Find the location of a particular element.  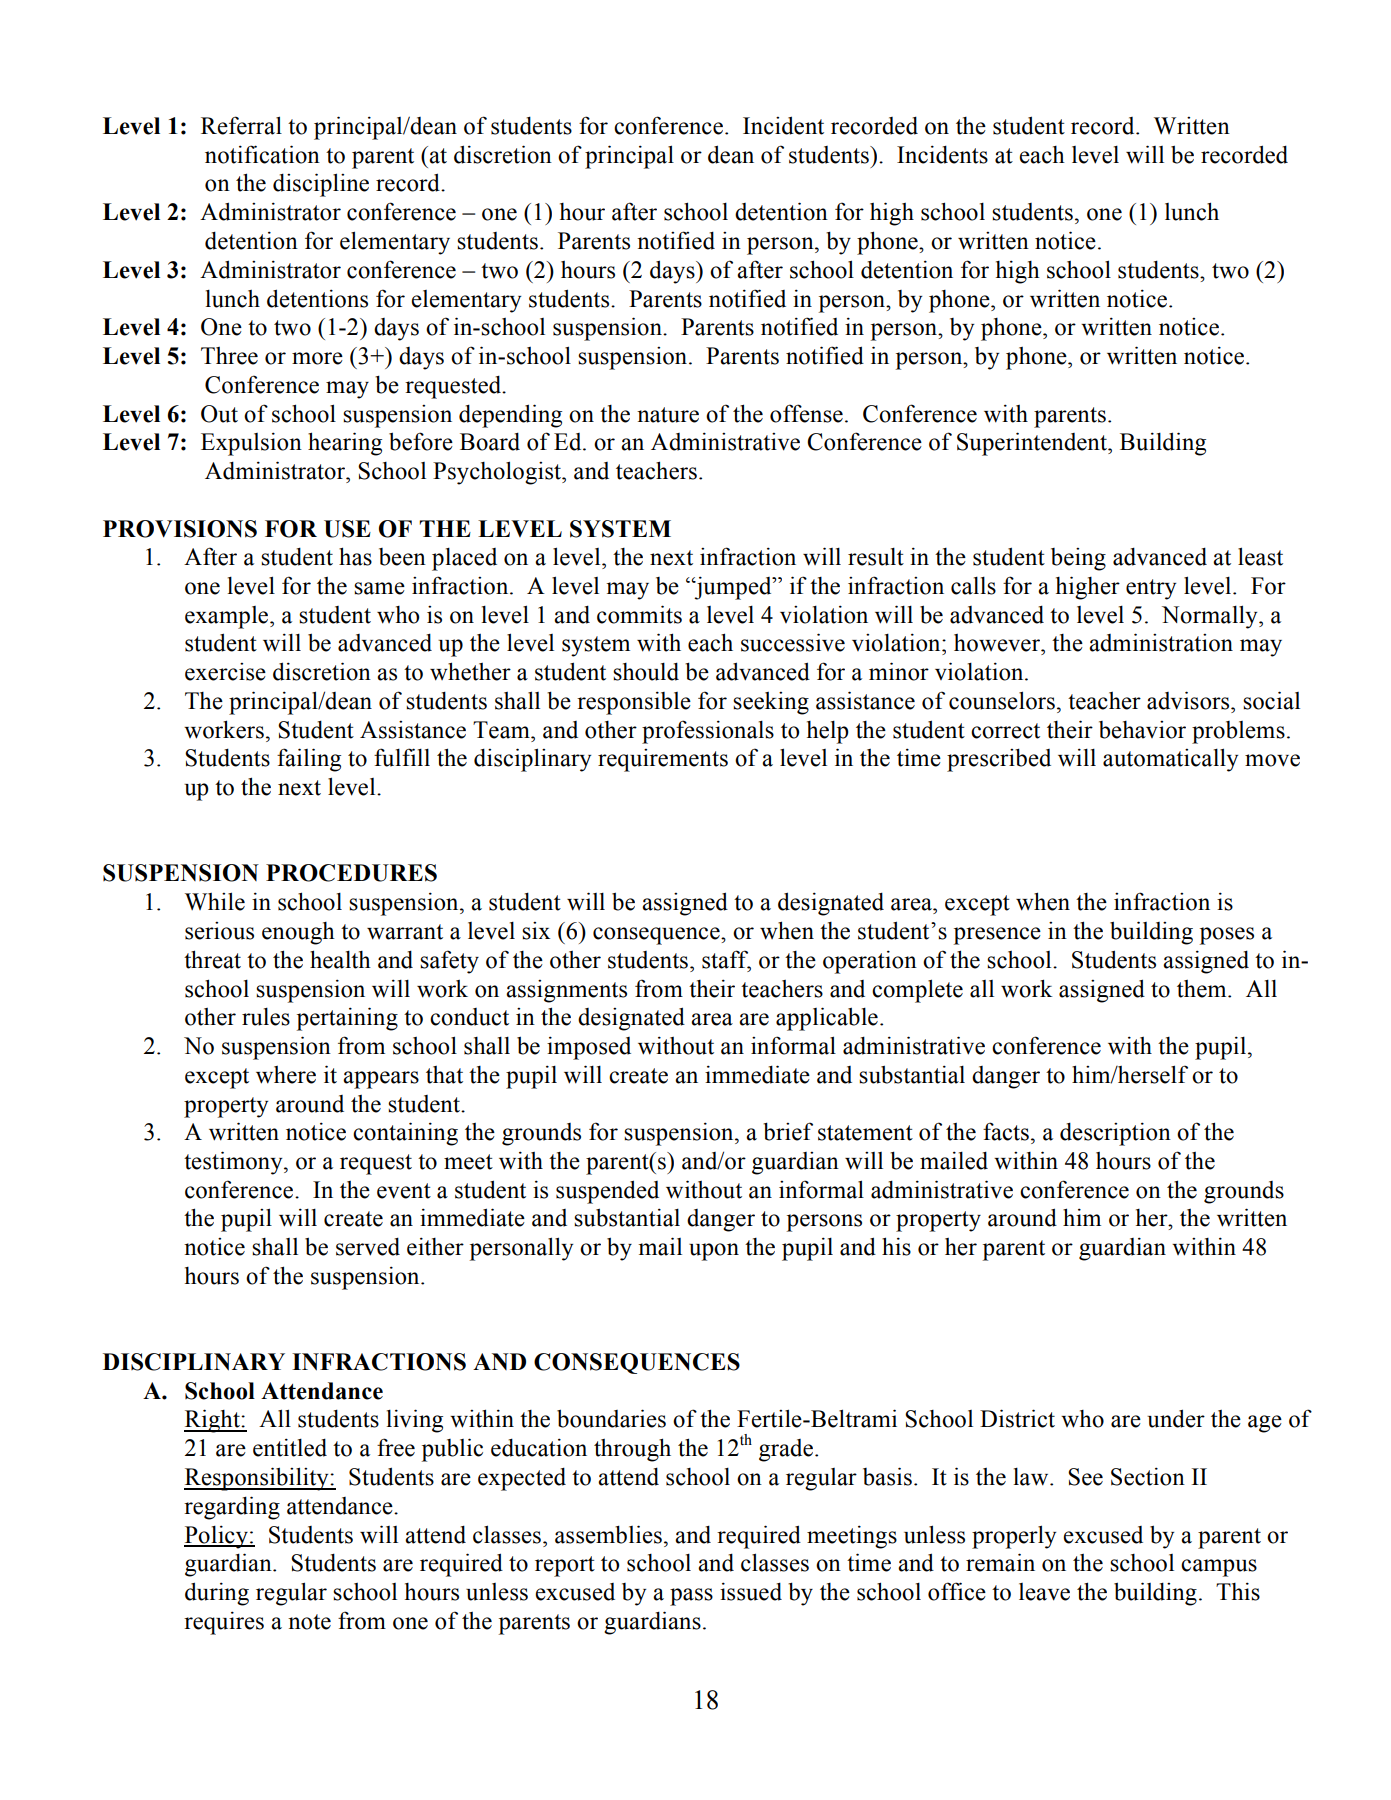

campus is located at coordinates (1219, 1568).
